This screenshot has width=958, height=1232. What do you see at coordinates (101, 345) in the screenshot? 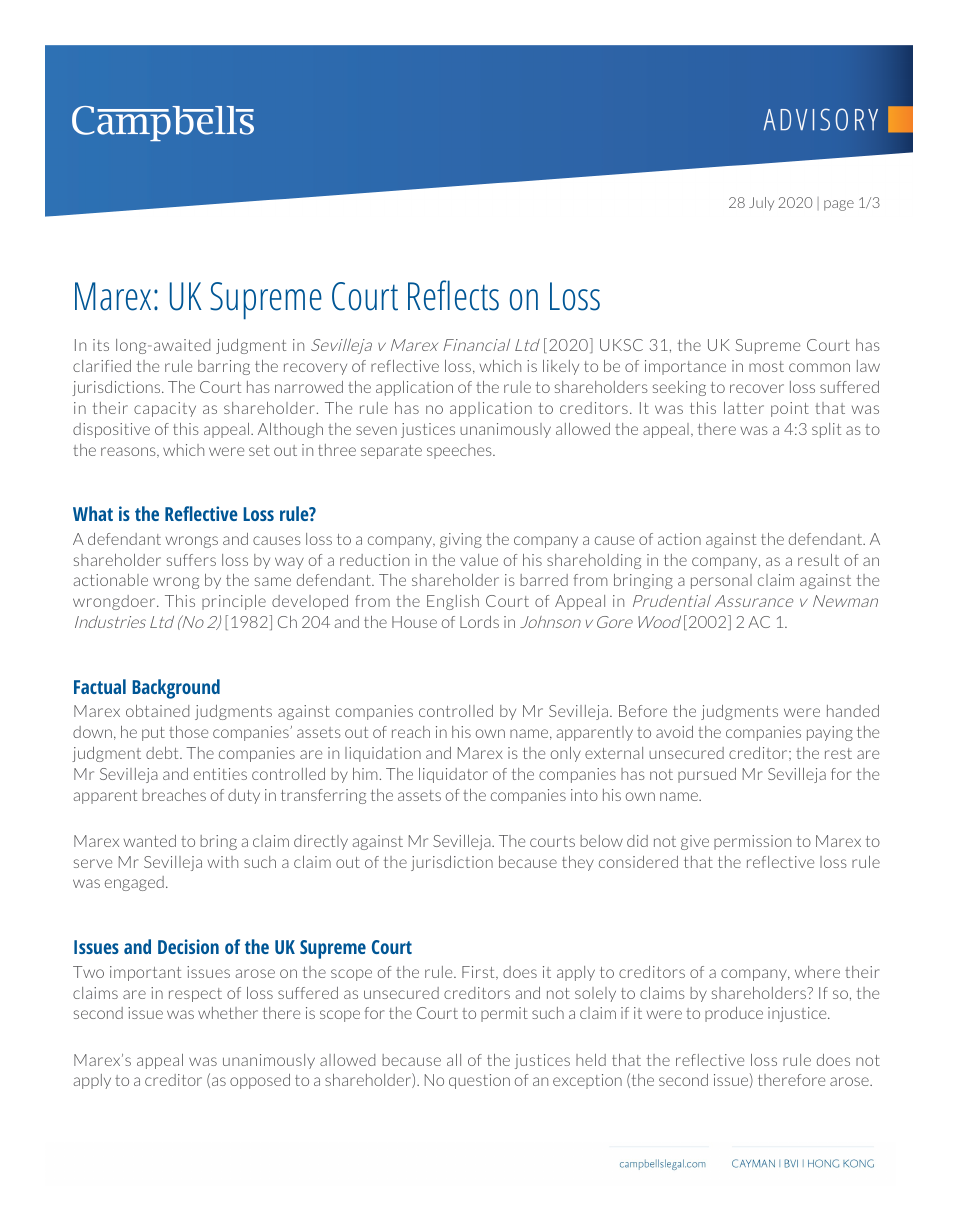
I see `its` at bounding box center [101, 345].
